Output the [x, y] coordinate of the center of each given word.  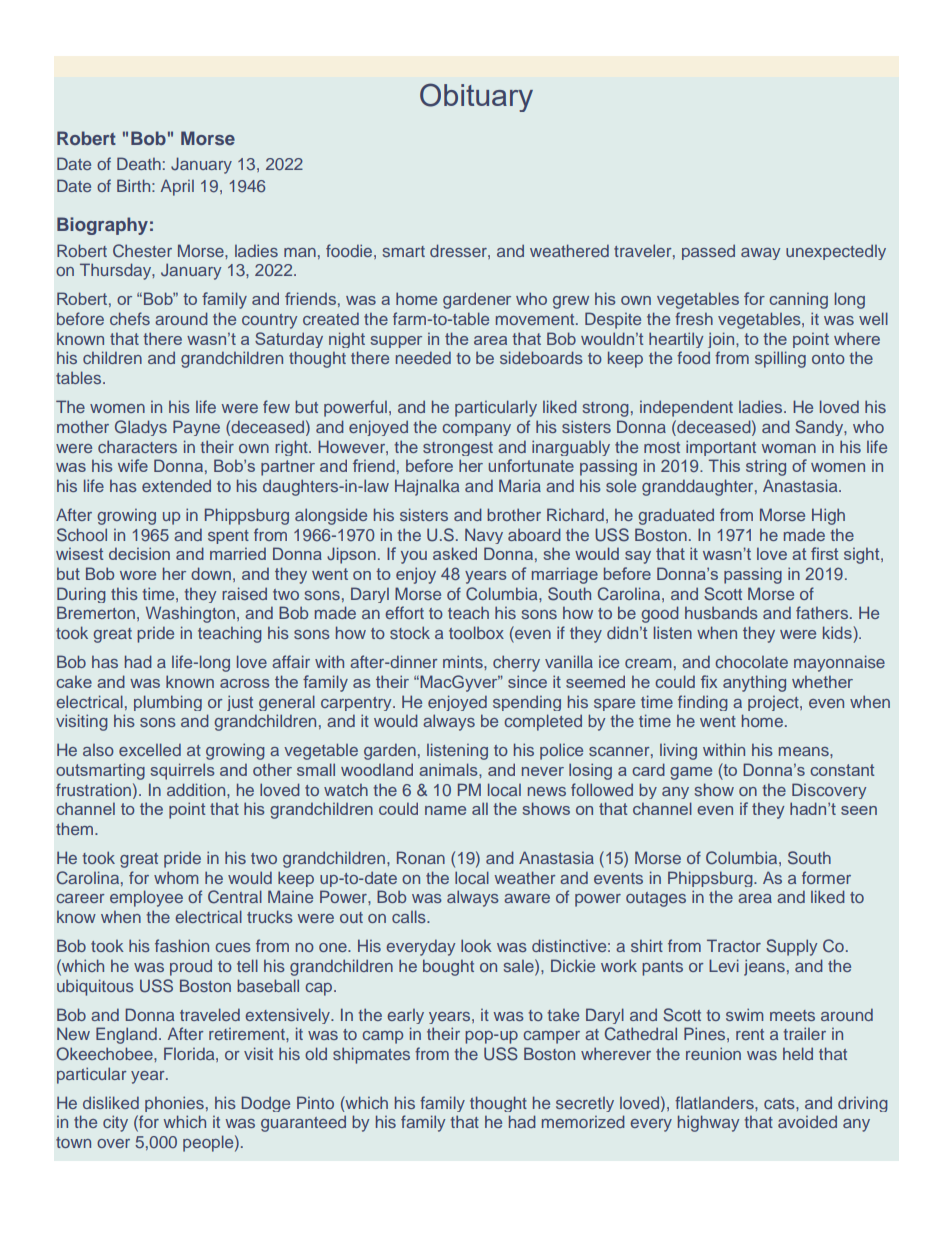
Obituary [476, 97]
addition [197, 789]
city [115, 1123]
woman [788, 448]
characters [137, 446]
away [760, 254]
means [805, 751]
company [476, 430]
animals [449, 769]
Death [139, 163]
